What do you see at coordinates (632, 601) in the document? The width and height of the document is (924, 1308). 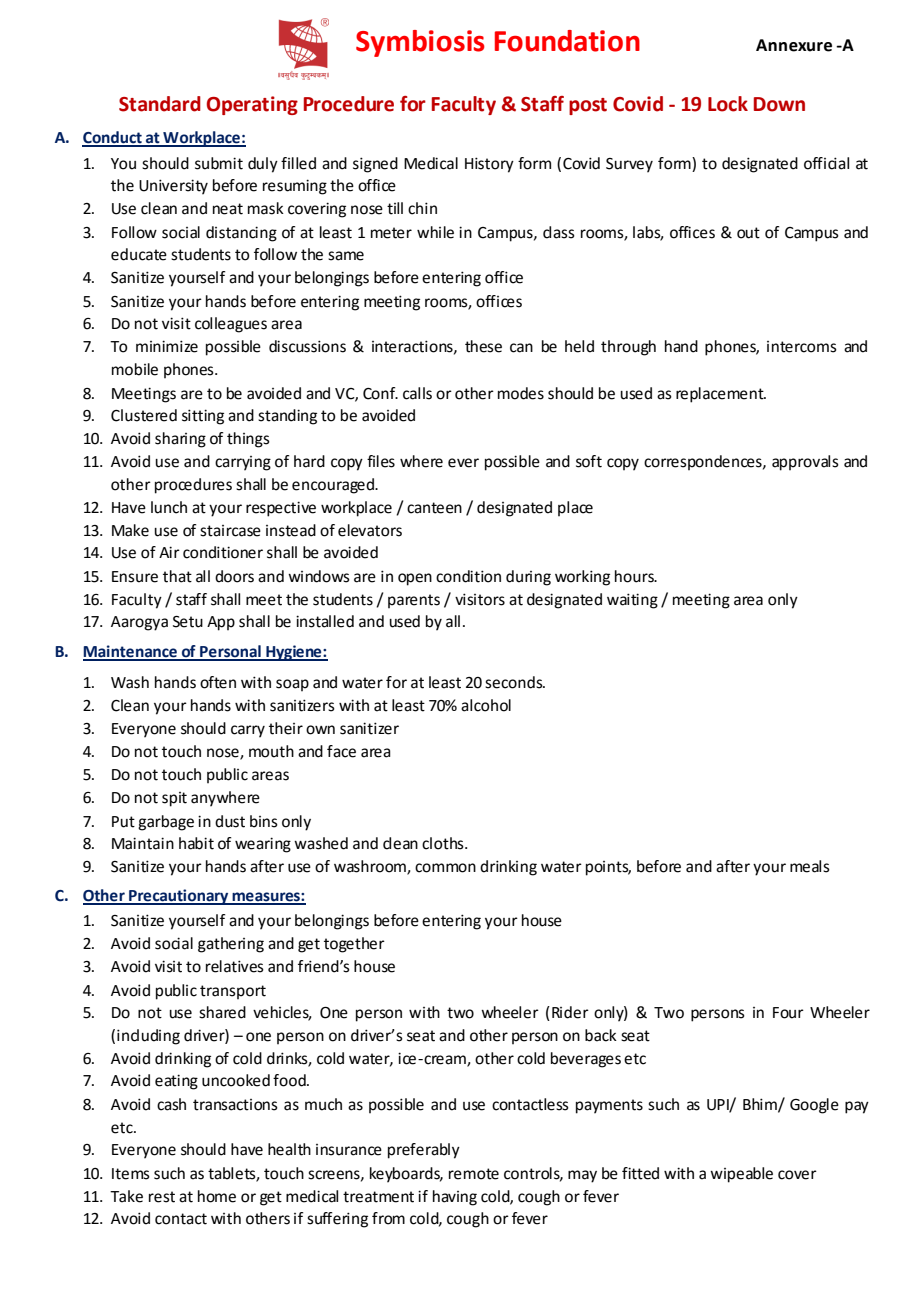 I see `waiting` at bounding box center [632, 601].
